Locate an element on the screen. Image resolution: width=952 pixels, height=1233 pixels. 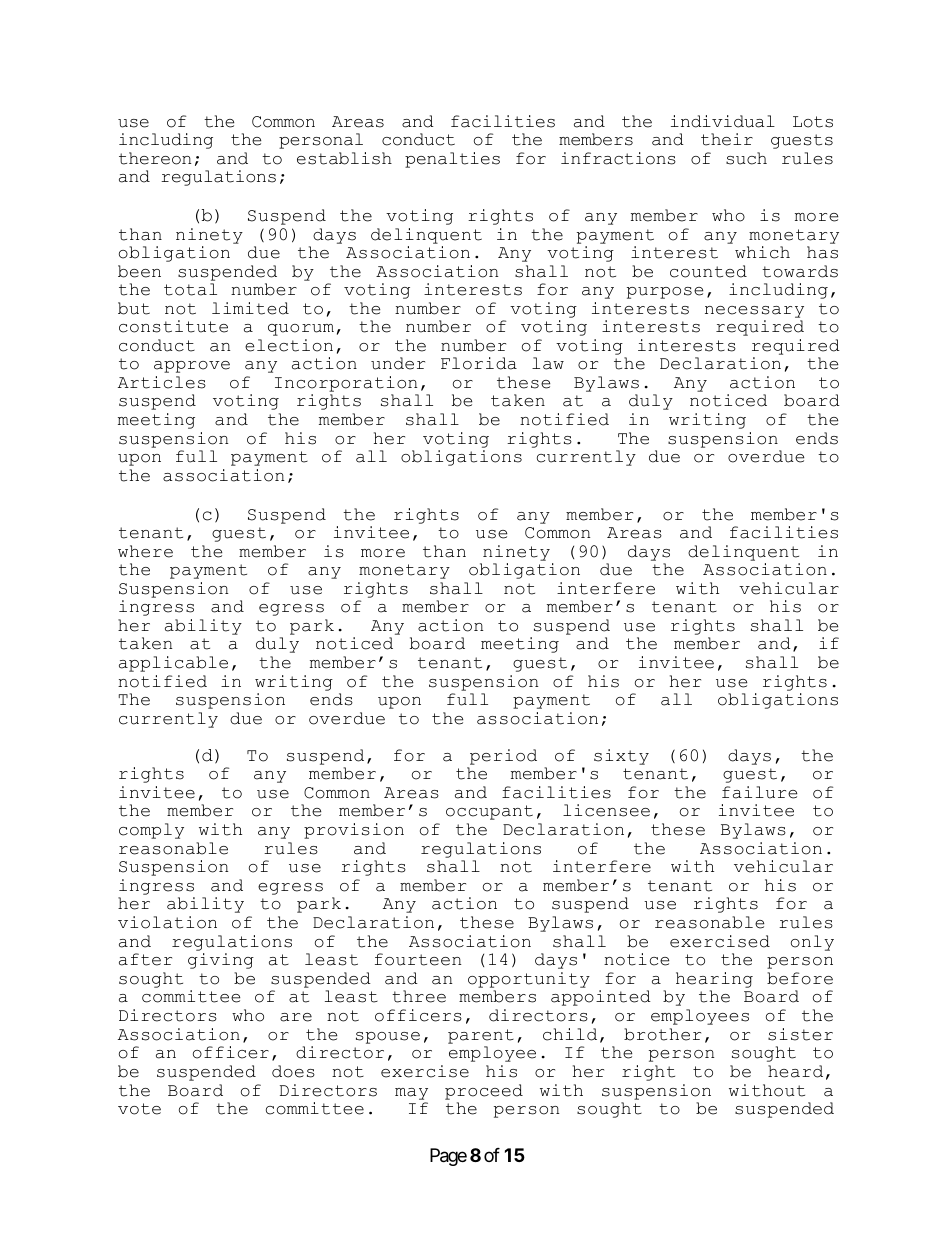
such is located at coordinates (746, 158).
